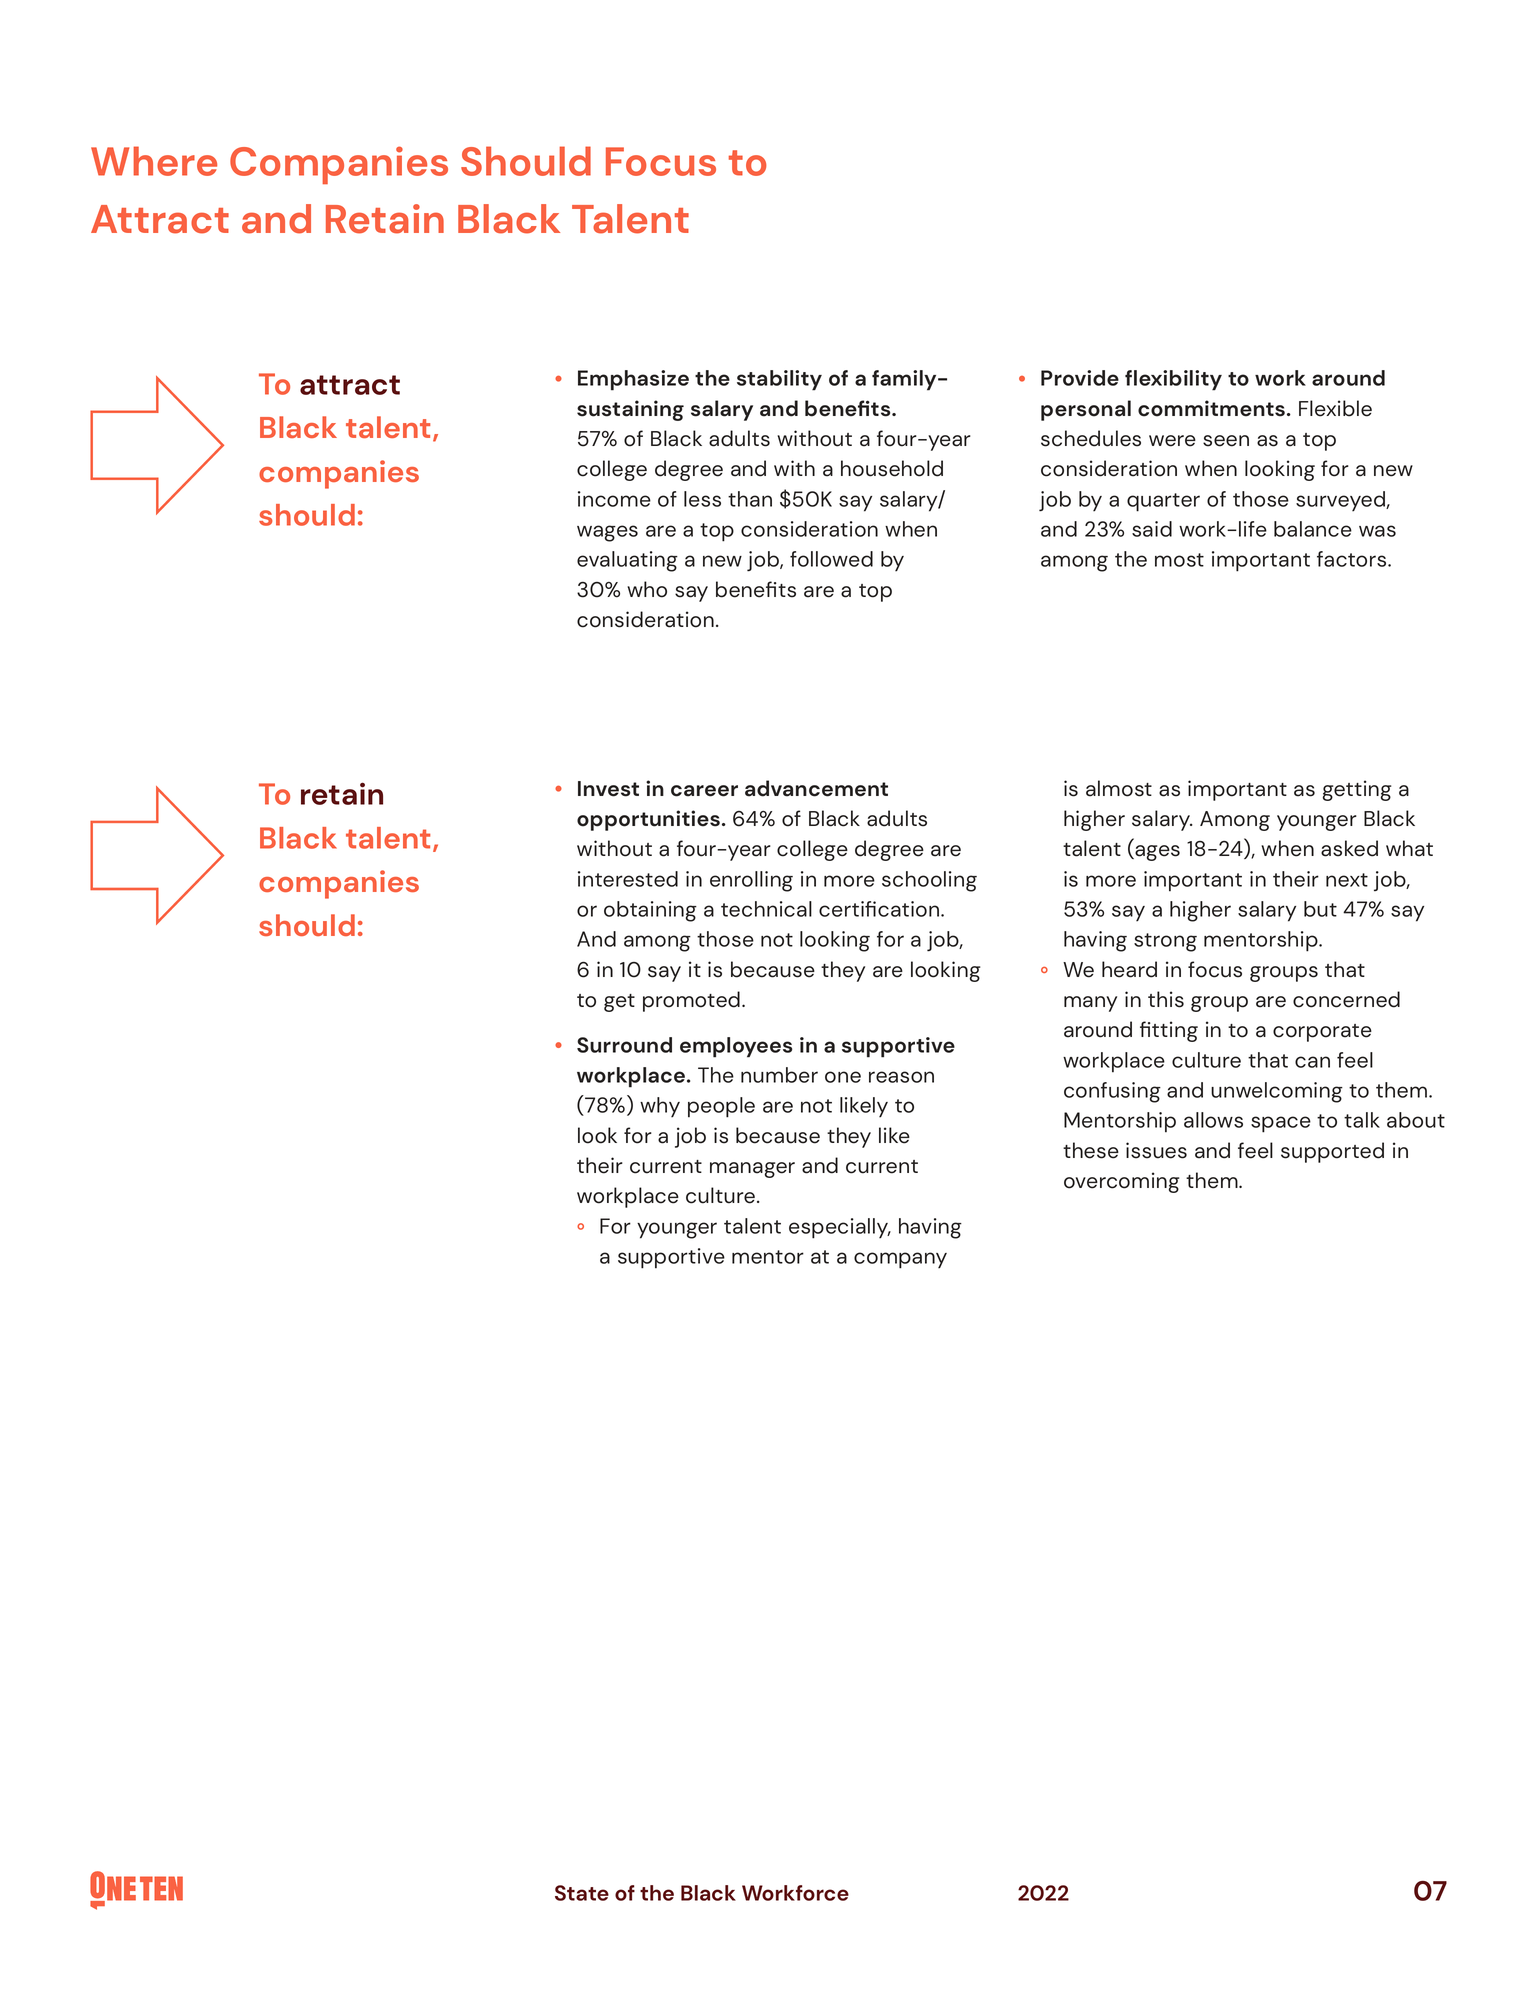 The height and width of the page is (1991, 1538). What do you see at coordinates (840, 1228) in the page?
I see `especially` at bounding box center [840, 1228].
